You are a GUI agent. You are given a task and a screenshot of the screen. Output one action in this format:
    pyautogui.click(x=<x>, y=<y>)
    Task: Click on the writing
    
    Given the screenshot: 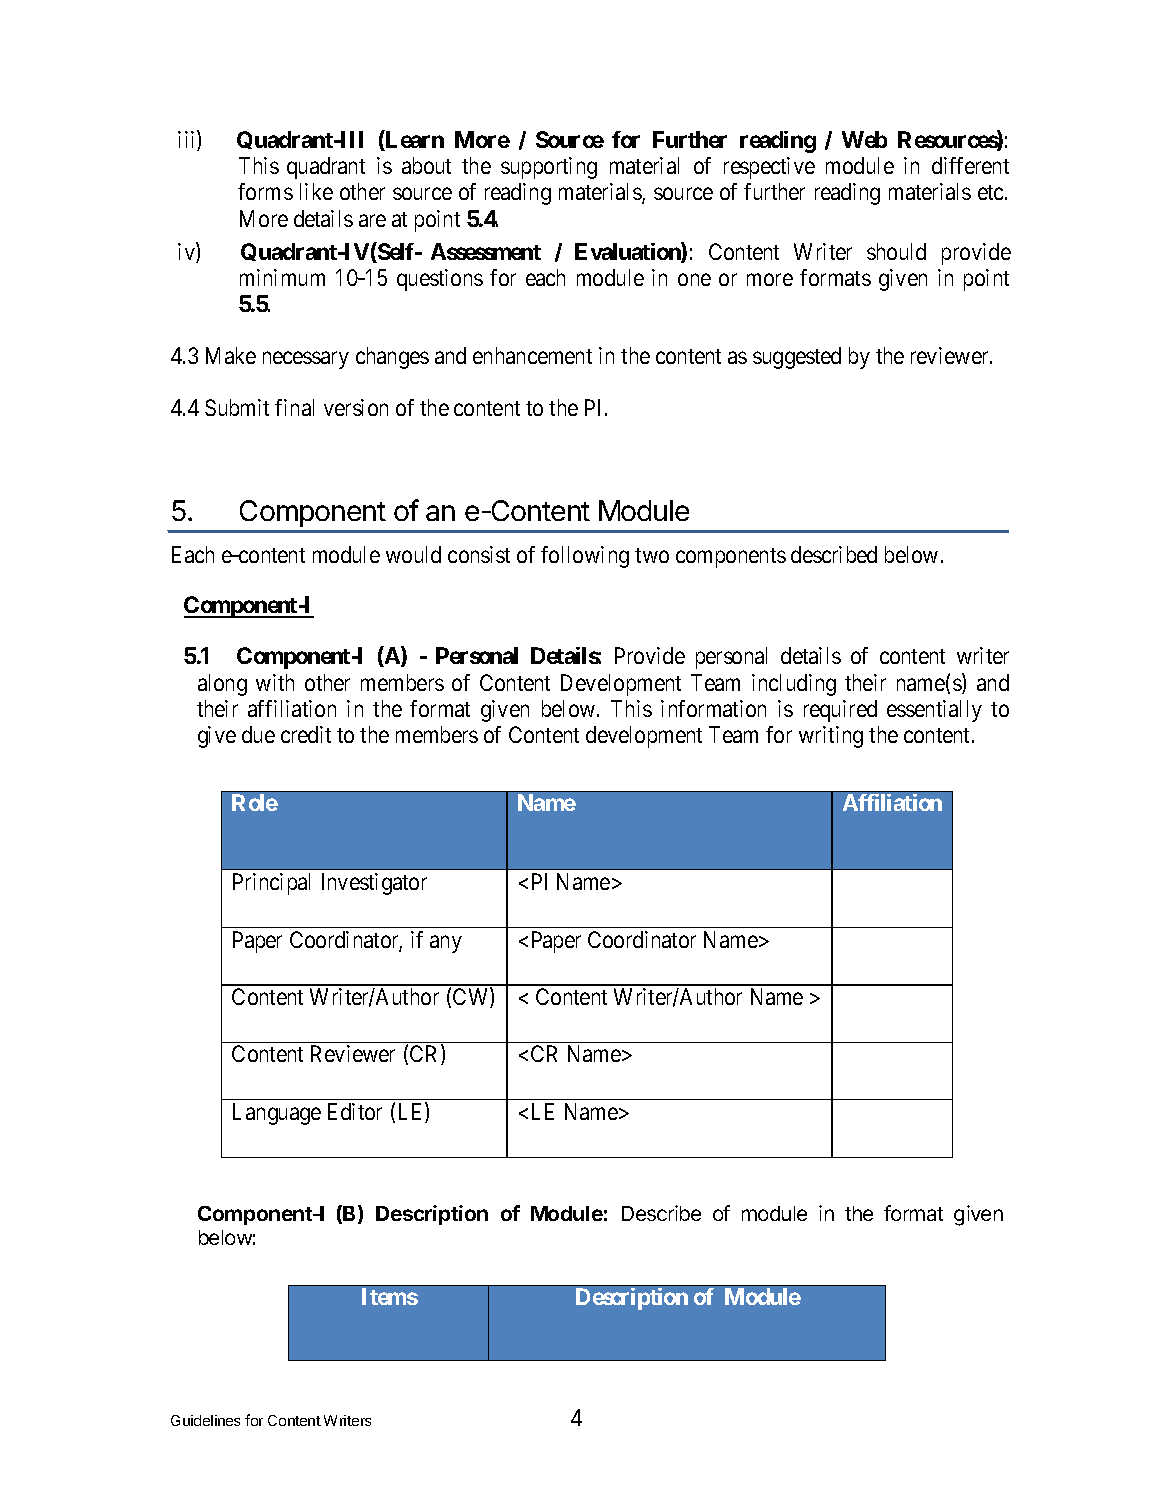 What is the action you would take?
    pyautogui.click(x=831, y=737)
